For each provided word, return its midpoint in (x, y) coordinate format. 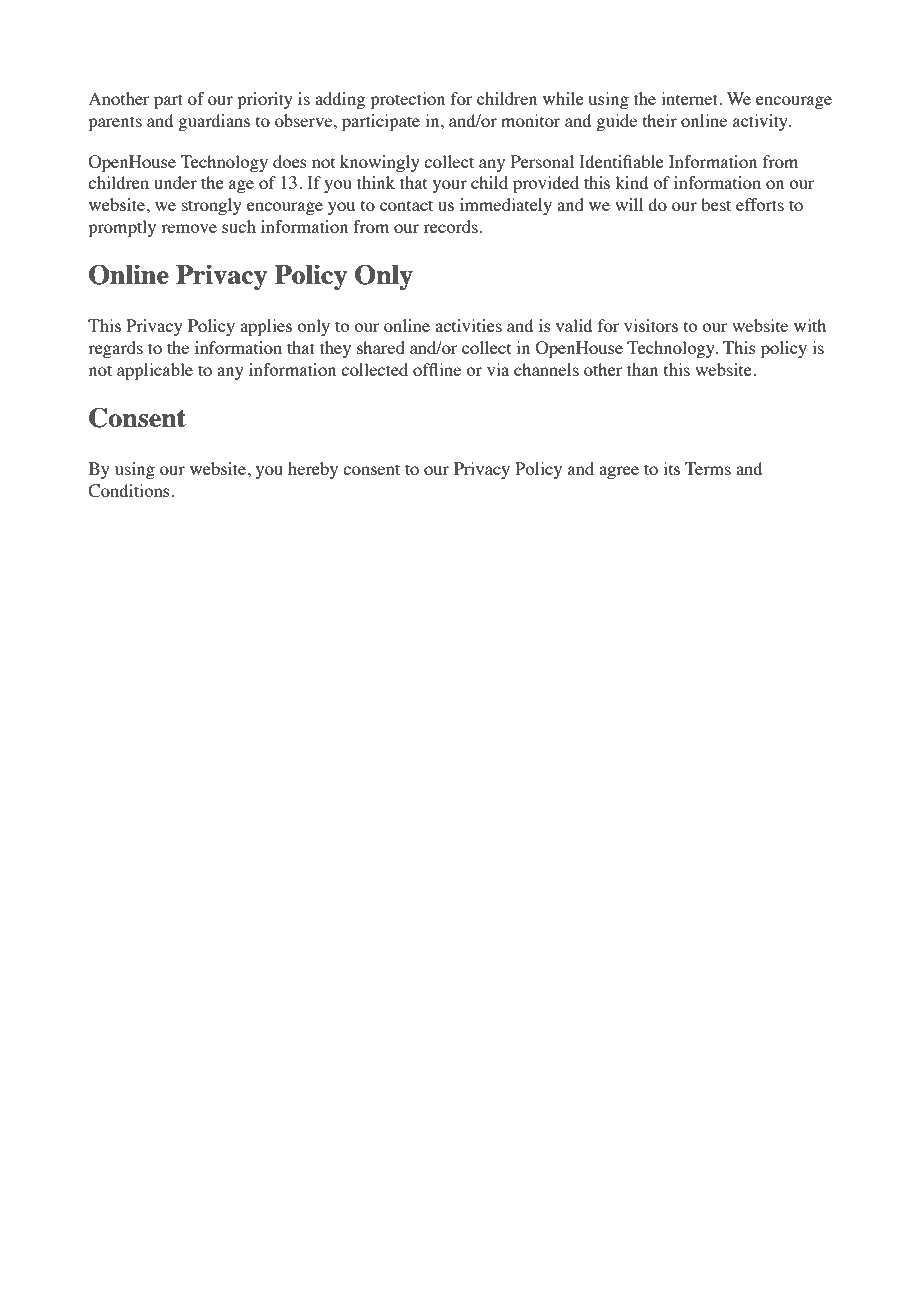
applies (266, 327)
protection (407, 100)
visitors (651, 325)
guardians (214, 122)
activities (468, 325)
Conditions (129, 491)
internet (690, 98)
